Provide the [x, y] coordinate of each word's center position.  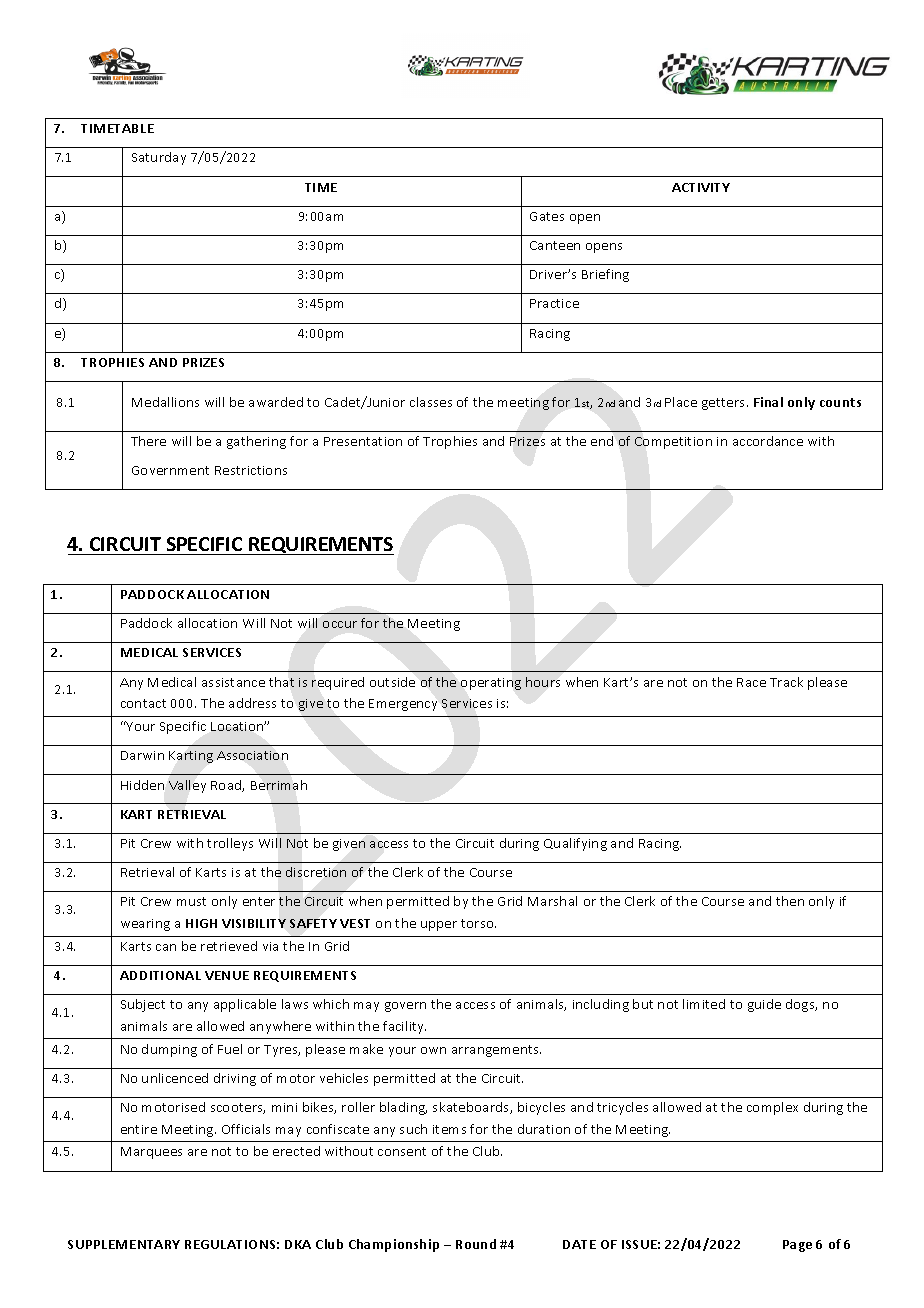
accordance [768, 441]
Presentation [363, 441]
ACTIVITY [701, 187]
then [790, 901]
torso [478, 923]
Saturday [159, 158]
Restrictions [251, 470]
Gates [547, 216]
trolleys [230, 844]
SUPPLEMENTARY [124, 1244]
